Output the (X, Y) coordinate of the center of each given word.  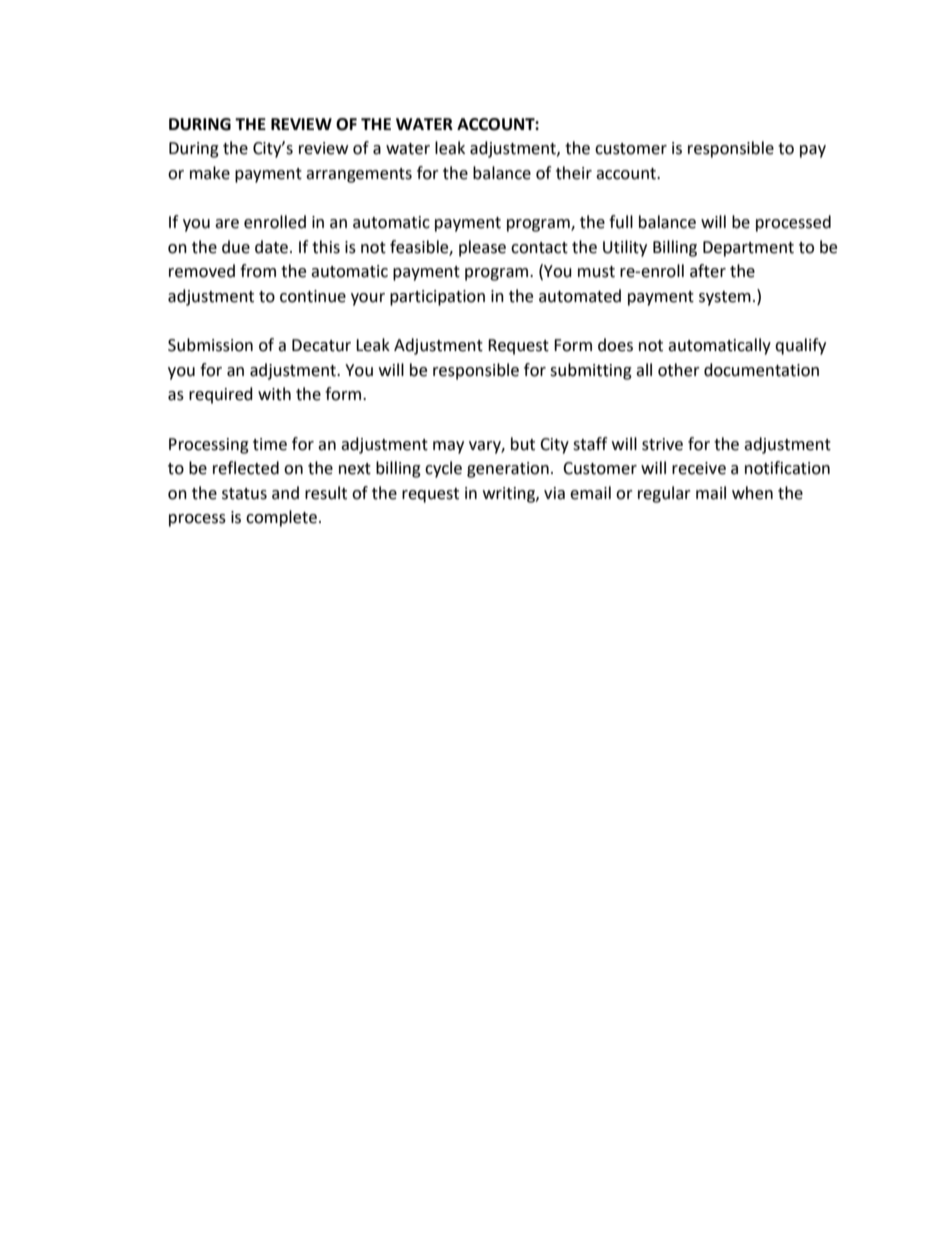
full (621, 222)
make (210, 173)
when (752, 493)
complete (281, 518)
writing (510, 495)
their (574, 173)
